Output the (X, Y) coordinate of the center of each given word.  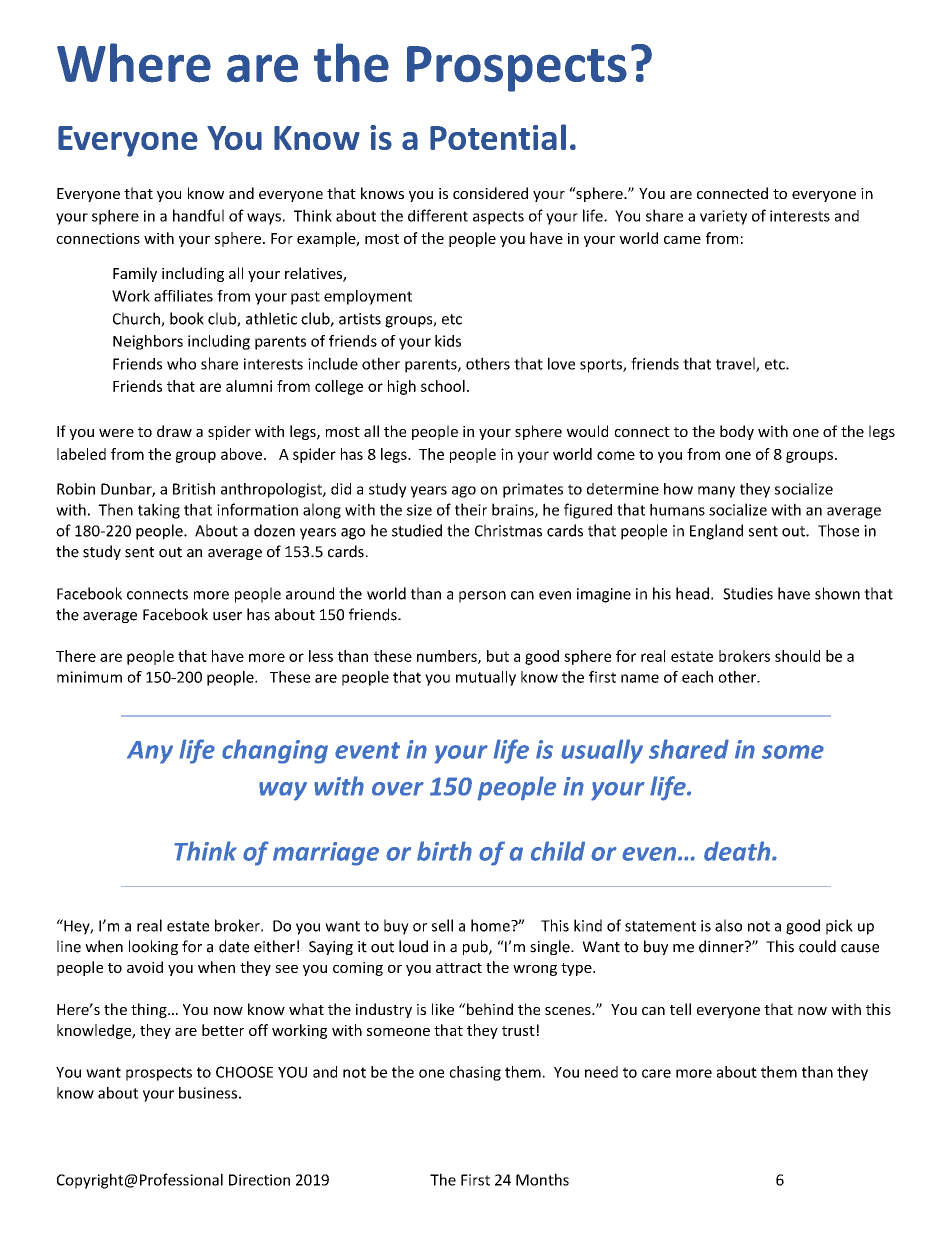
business (208, 1093)
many (716, 492)
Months (542, 1179)
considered (490, 193)
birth (444, 851)
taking (159, 511)
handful (198, 215)
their (471, 509)
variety (723, 217)
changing (275, 751)
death (738, 851)
